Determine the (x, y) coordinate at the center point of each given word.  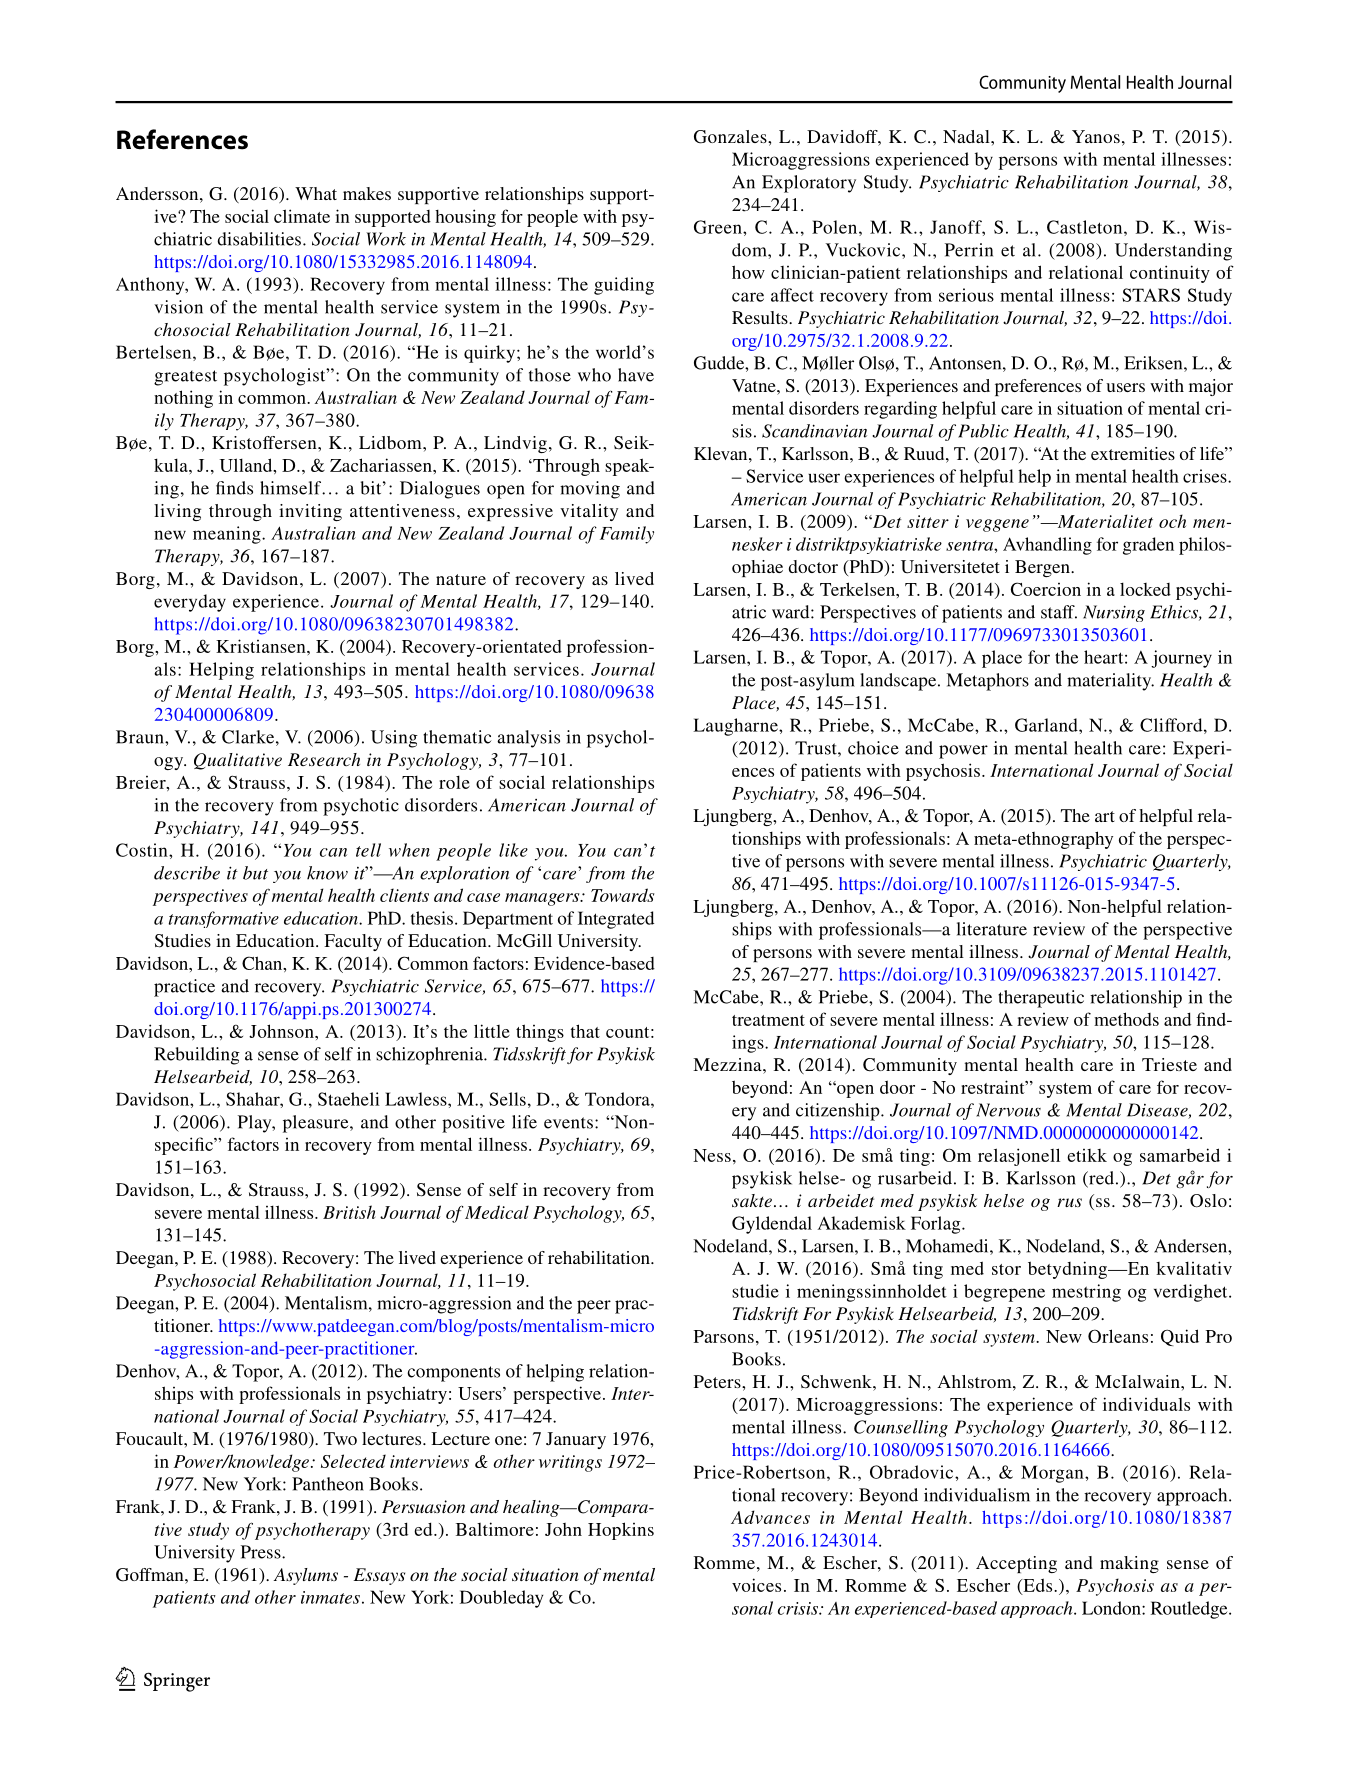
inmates (330, 1597)
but (255, 873)
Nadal (967, 136)
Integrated (616, 920)
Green (719, 227)
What (316, 193)
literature (992, 929)
